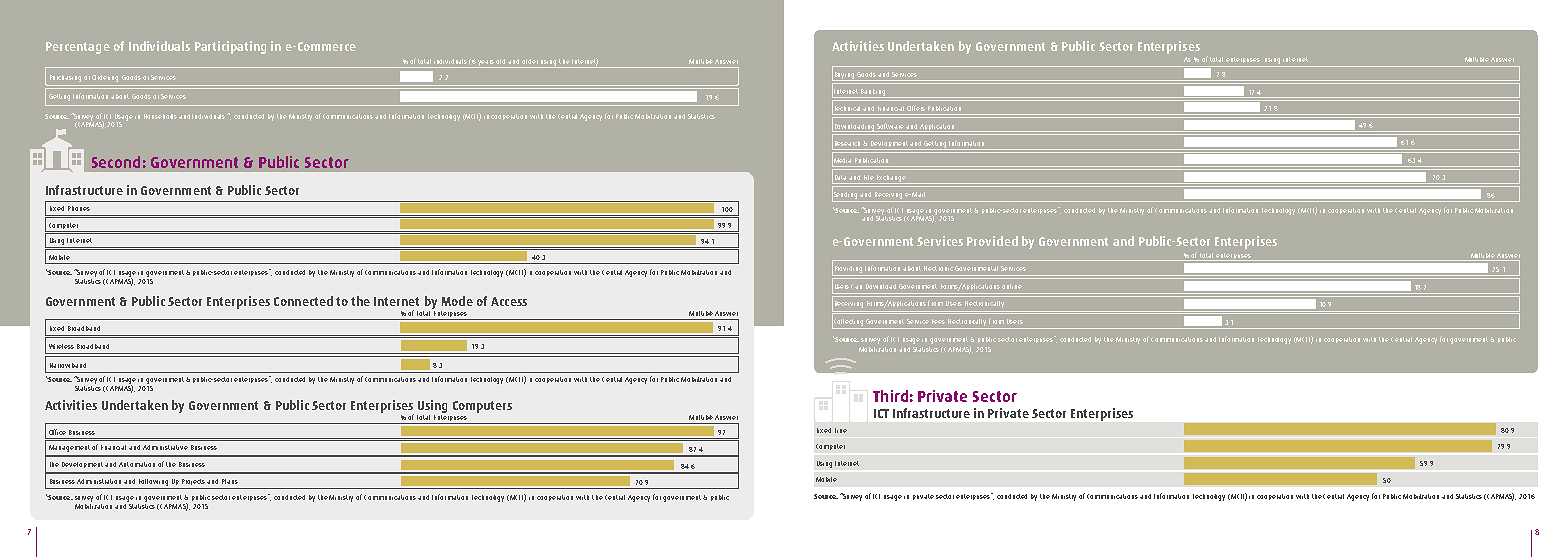 The width and height of the screenshot is (1568, 557). What do you see at coordinates (61, 346) in the screenshot?
I see `Wireless` at bounding box center [61, 346].
